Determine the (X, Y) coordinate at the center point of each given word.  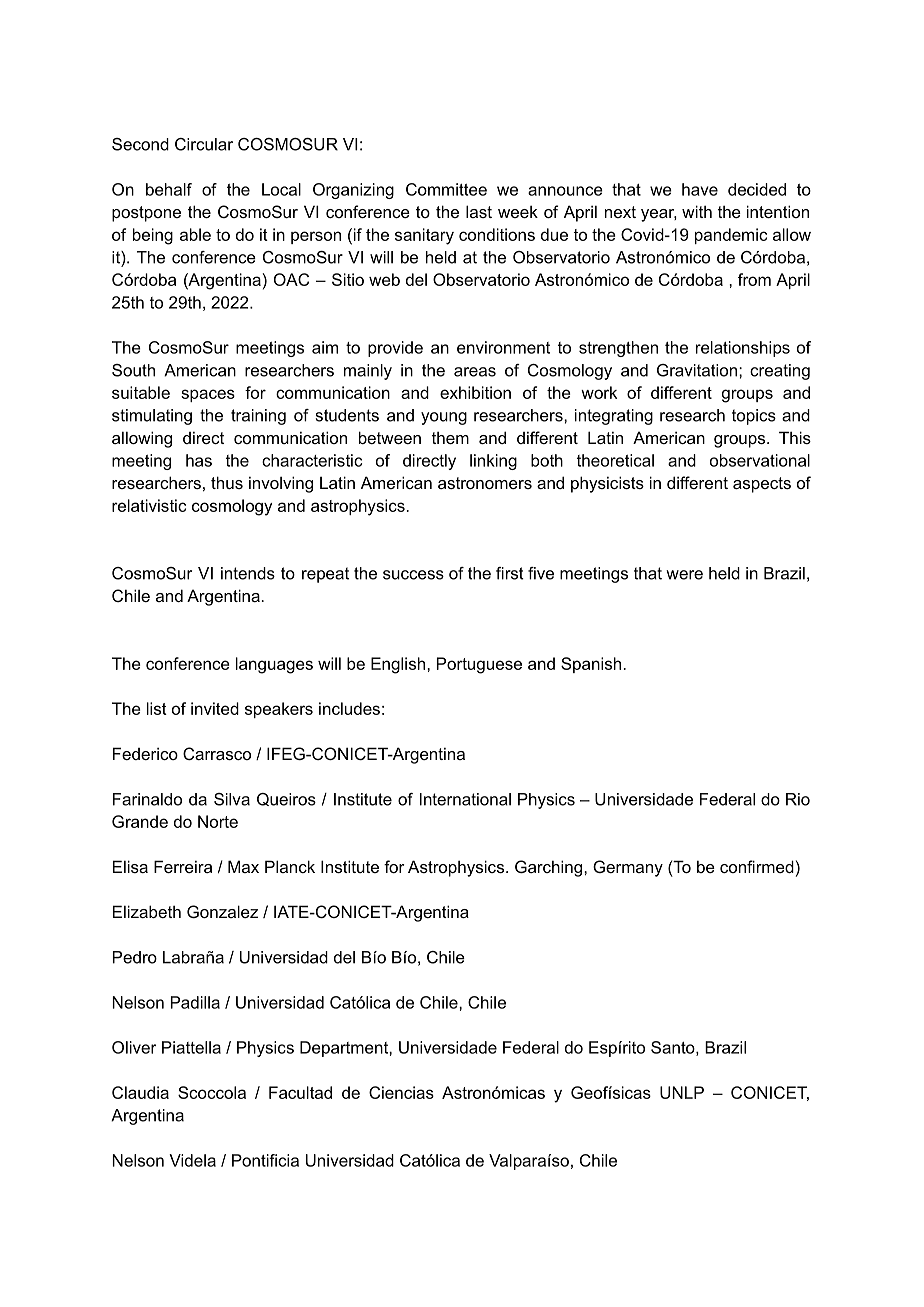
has (199, 460)
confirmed (757, 866)
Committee (446, 189)
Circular (204, 144)
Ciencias (401, 1092)
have (700, 189)
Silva (232, 799)
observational (760, 460)
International (465, 799)
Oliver (134, 1047)
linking (493, 462)
